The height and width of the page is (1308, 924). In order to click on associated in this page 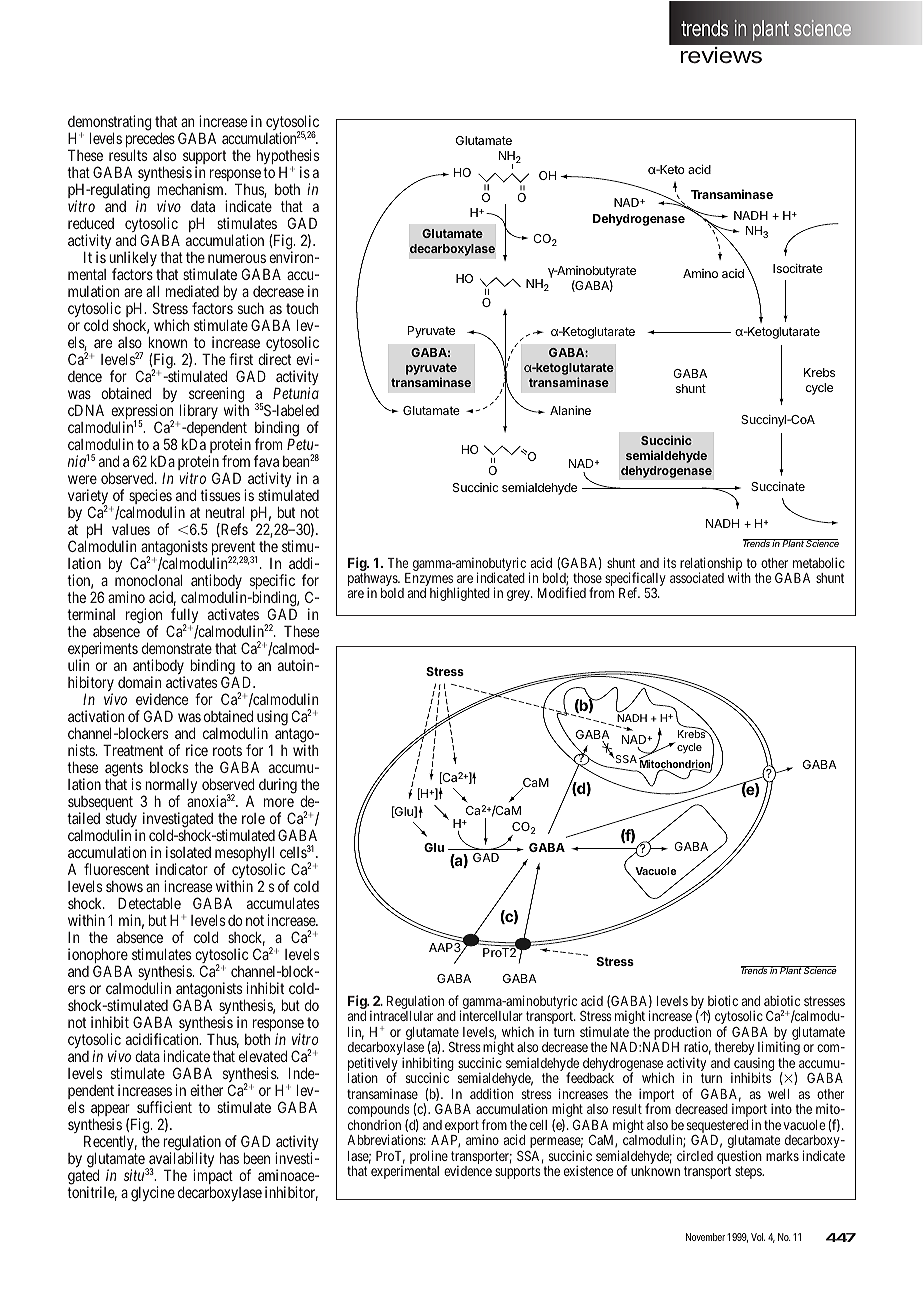, I will do `click(697, 577)`.
